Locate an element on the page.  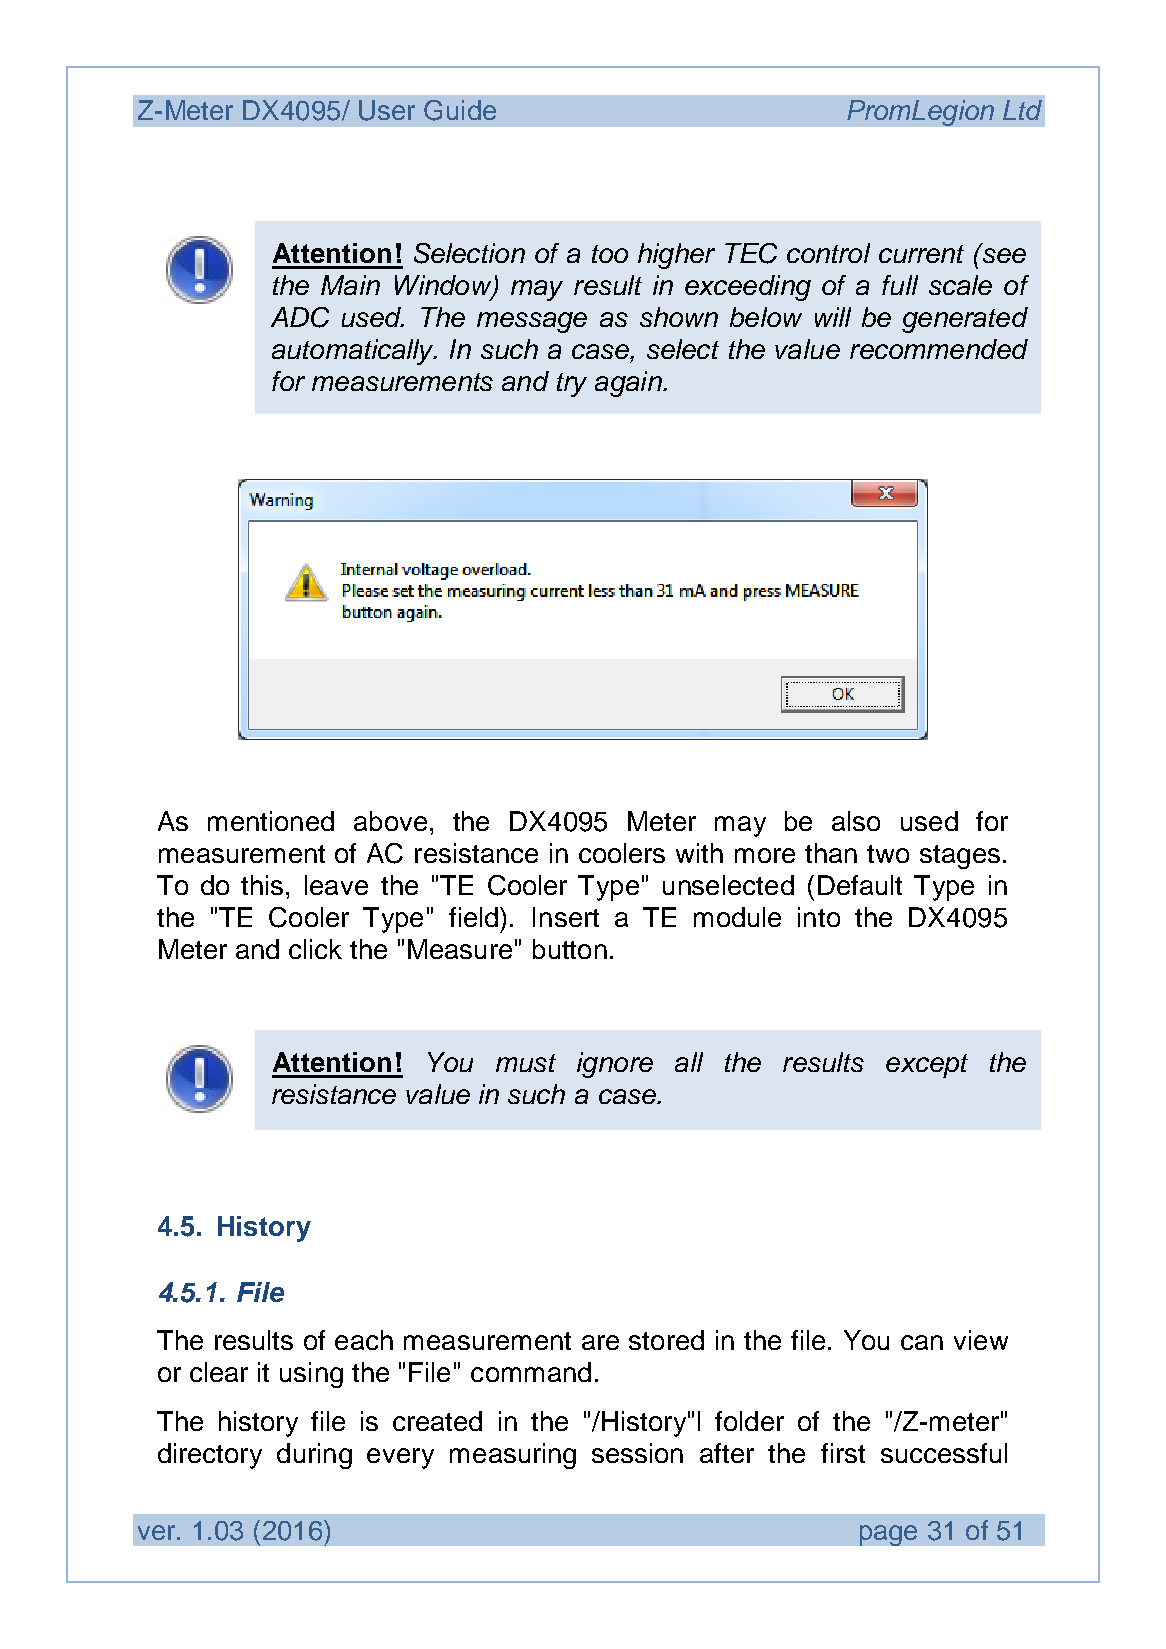
too is located at coordinates (610, 254).
